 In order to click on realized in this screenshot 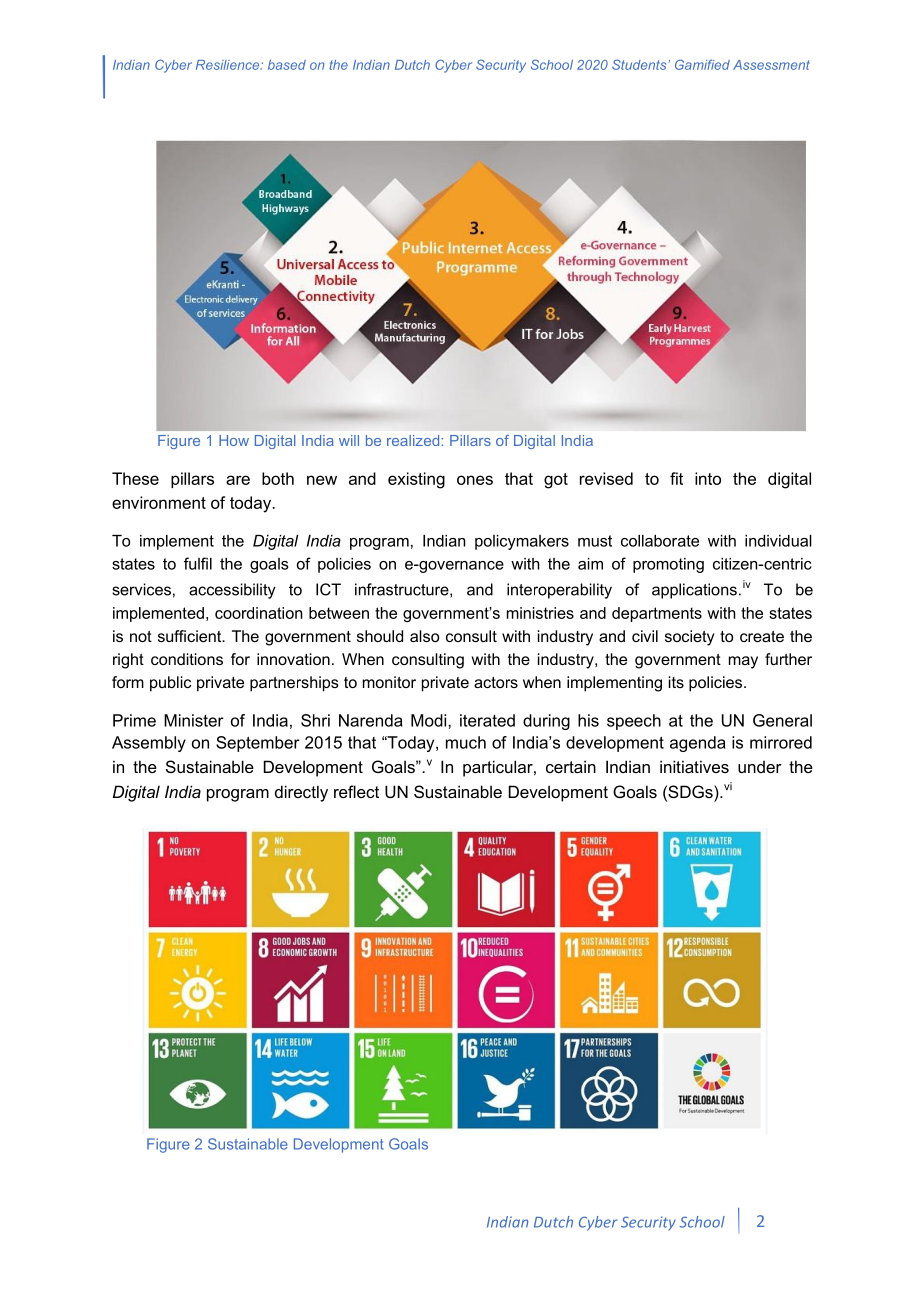, I will do `click(413, 440)`.
